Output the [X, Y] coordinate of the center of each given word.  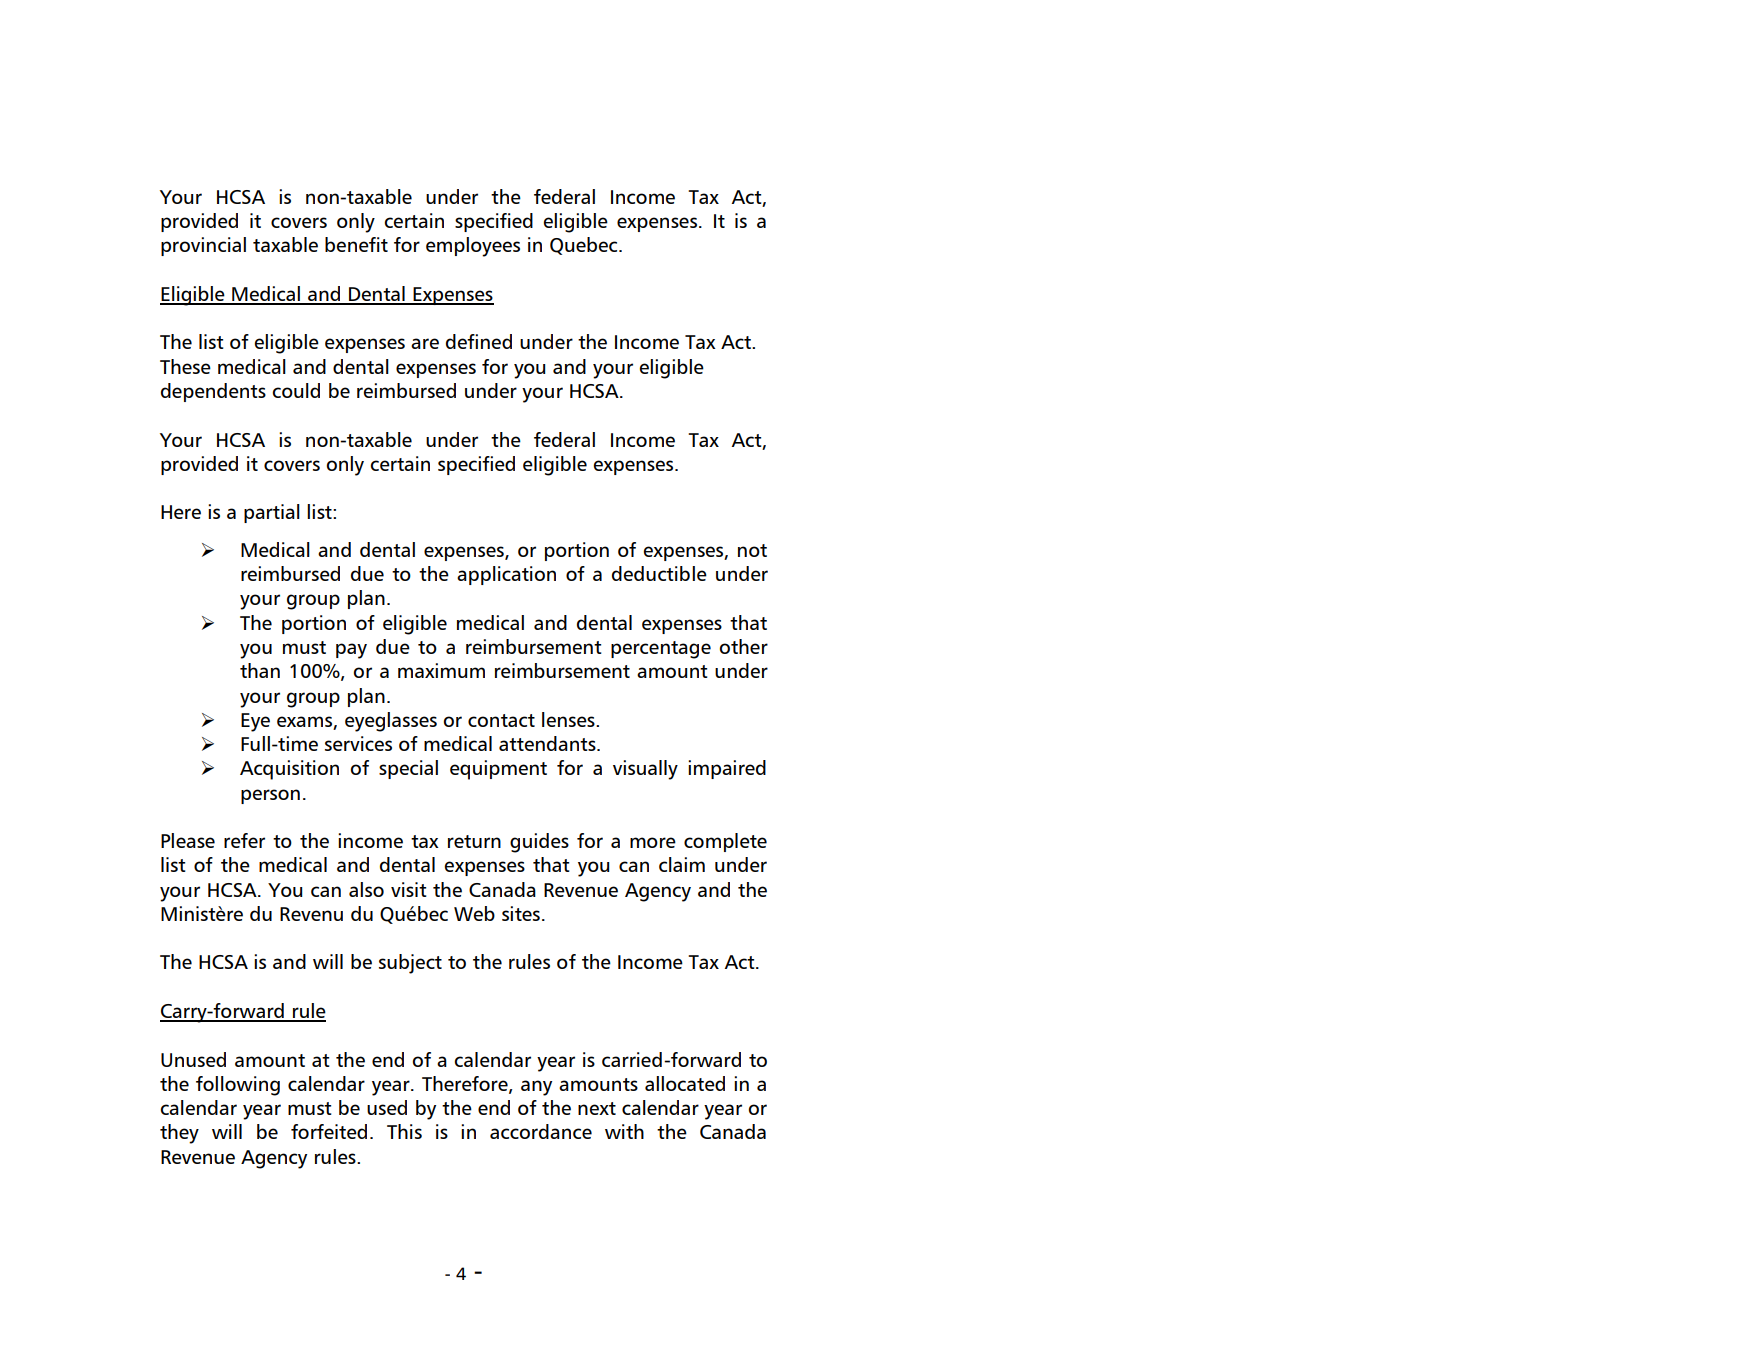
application [506, 575]
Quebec [585, 246]
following [238, 1086]
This [404, 1131]
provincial [203, 246]
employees [473, 247]
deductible [659, 573]
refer [244, 840]
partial [272, 513]
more [653, 842]
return [474, 841]
